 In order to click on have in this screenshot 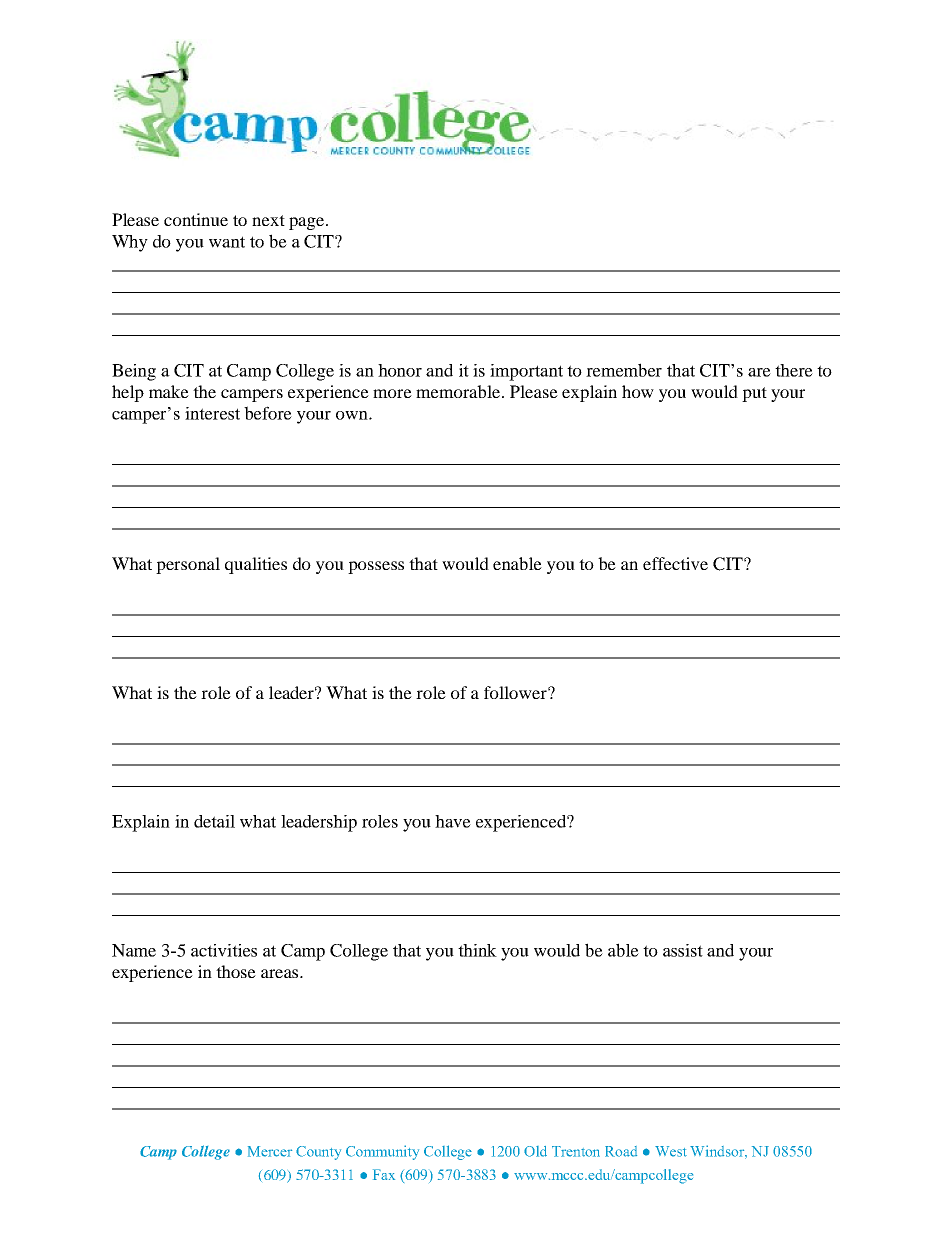, I will do `click(453, 821)`.
